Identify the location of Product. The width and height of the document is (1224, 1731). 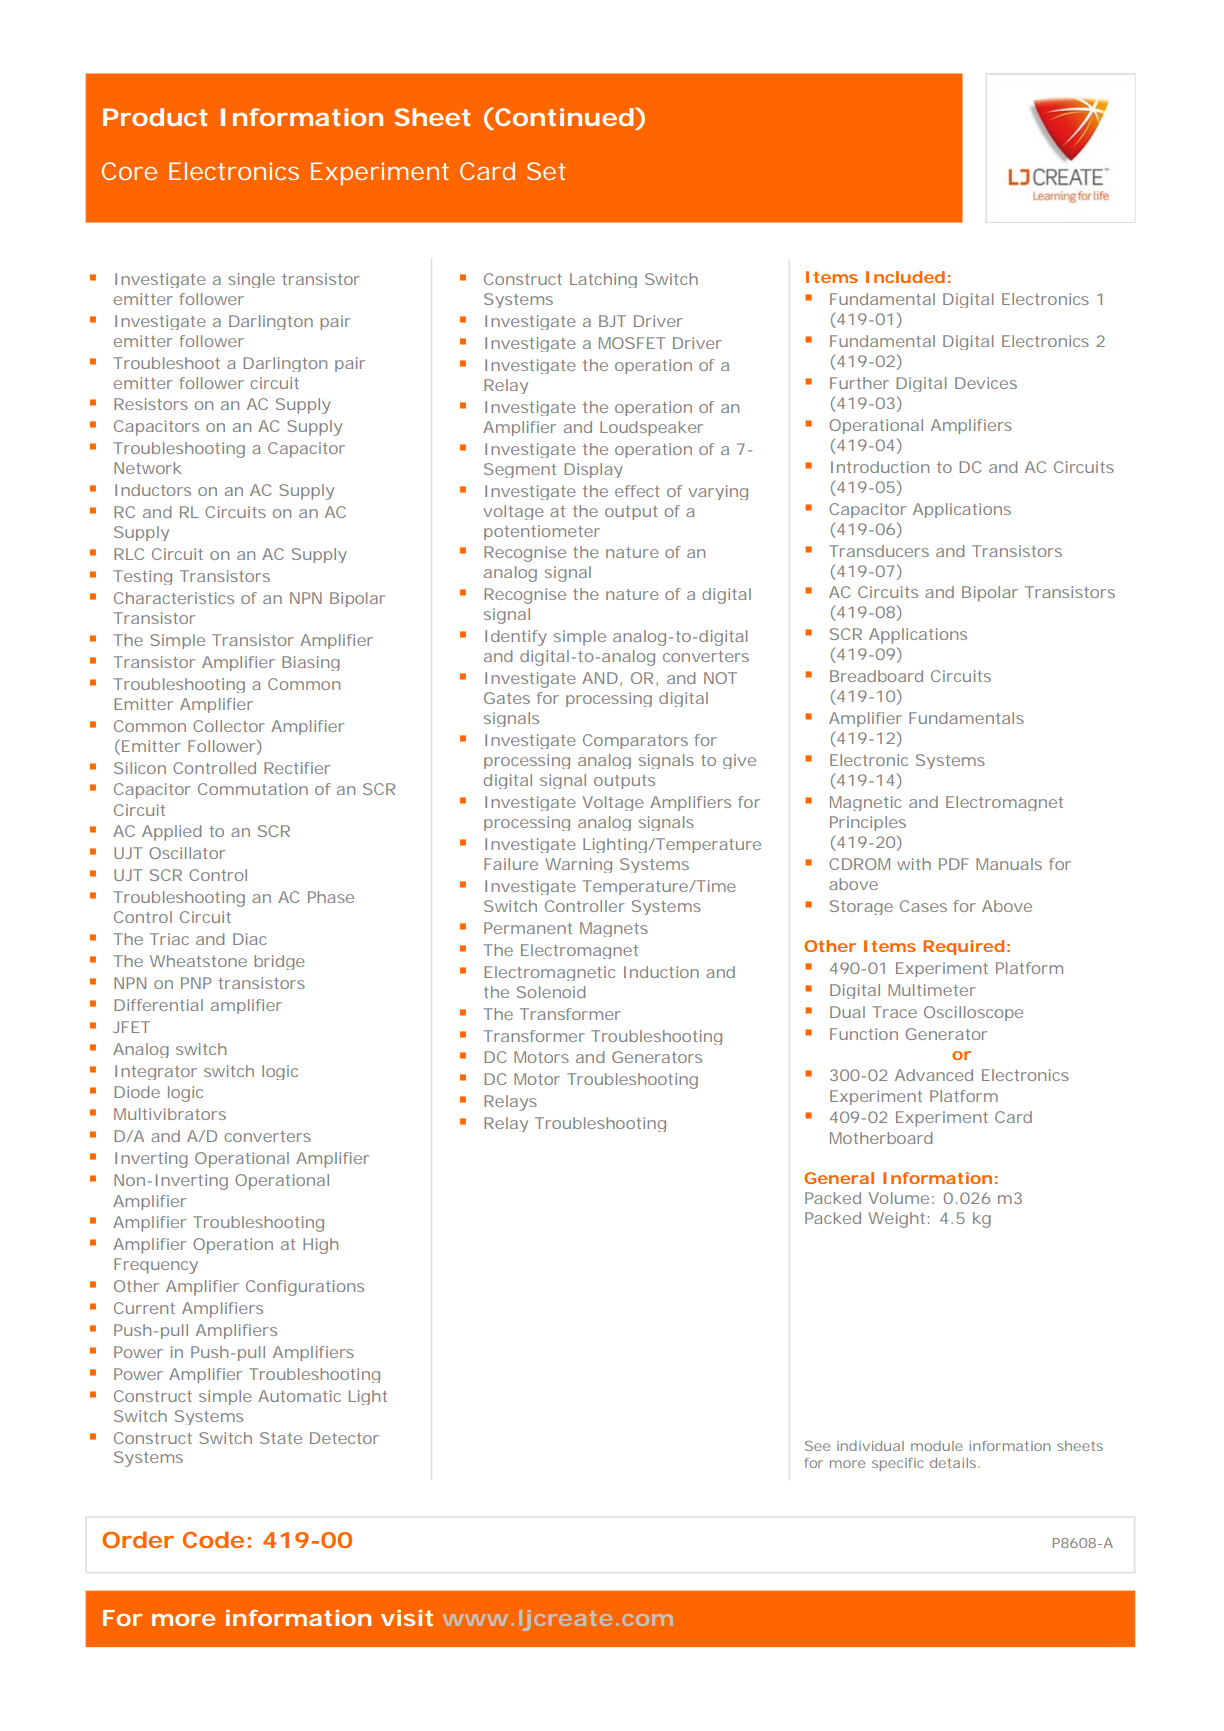
(155, 117).
